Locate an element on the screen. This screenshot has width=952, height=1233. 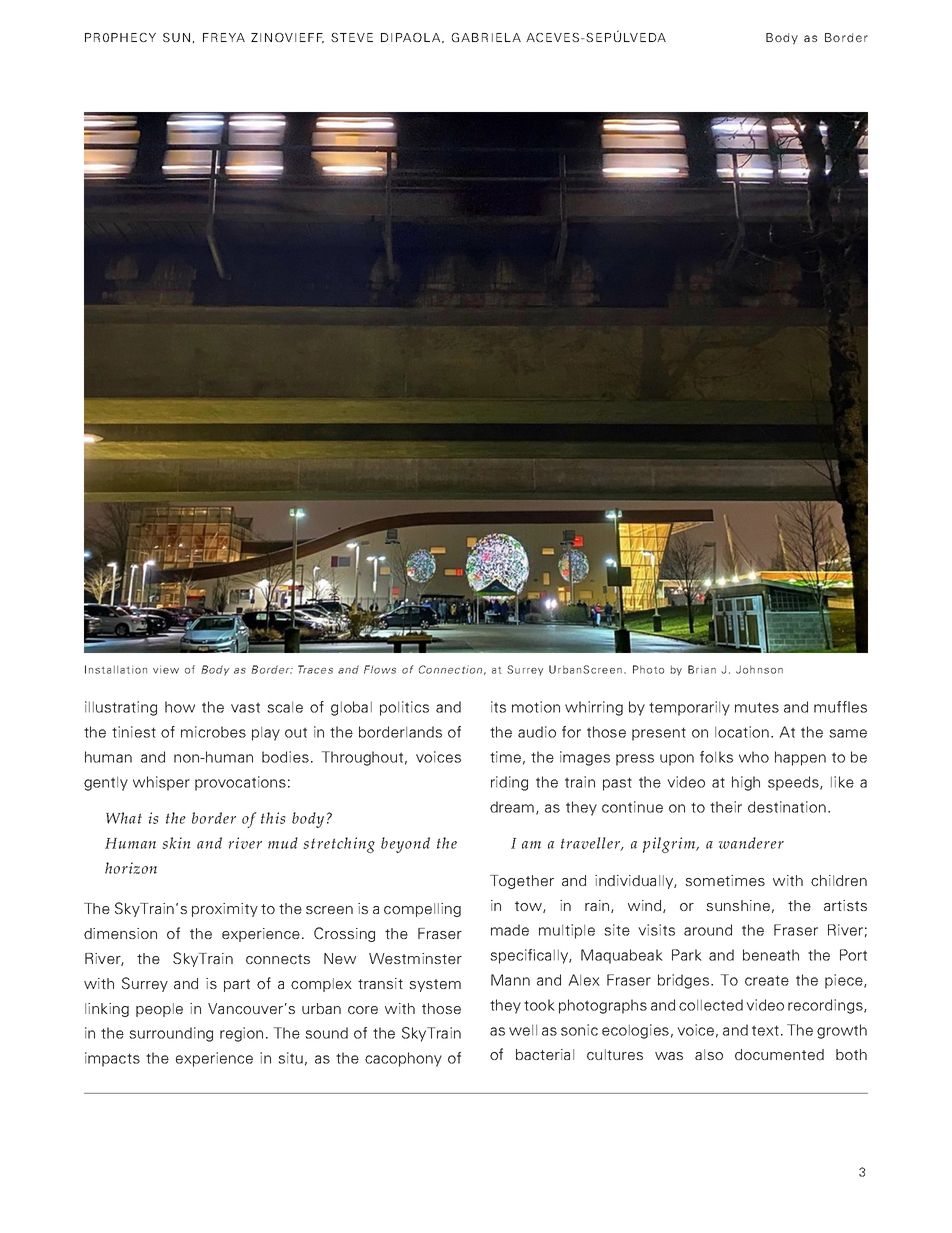
how is located at coordinates (180, 707).
